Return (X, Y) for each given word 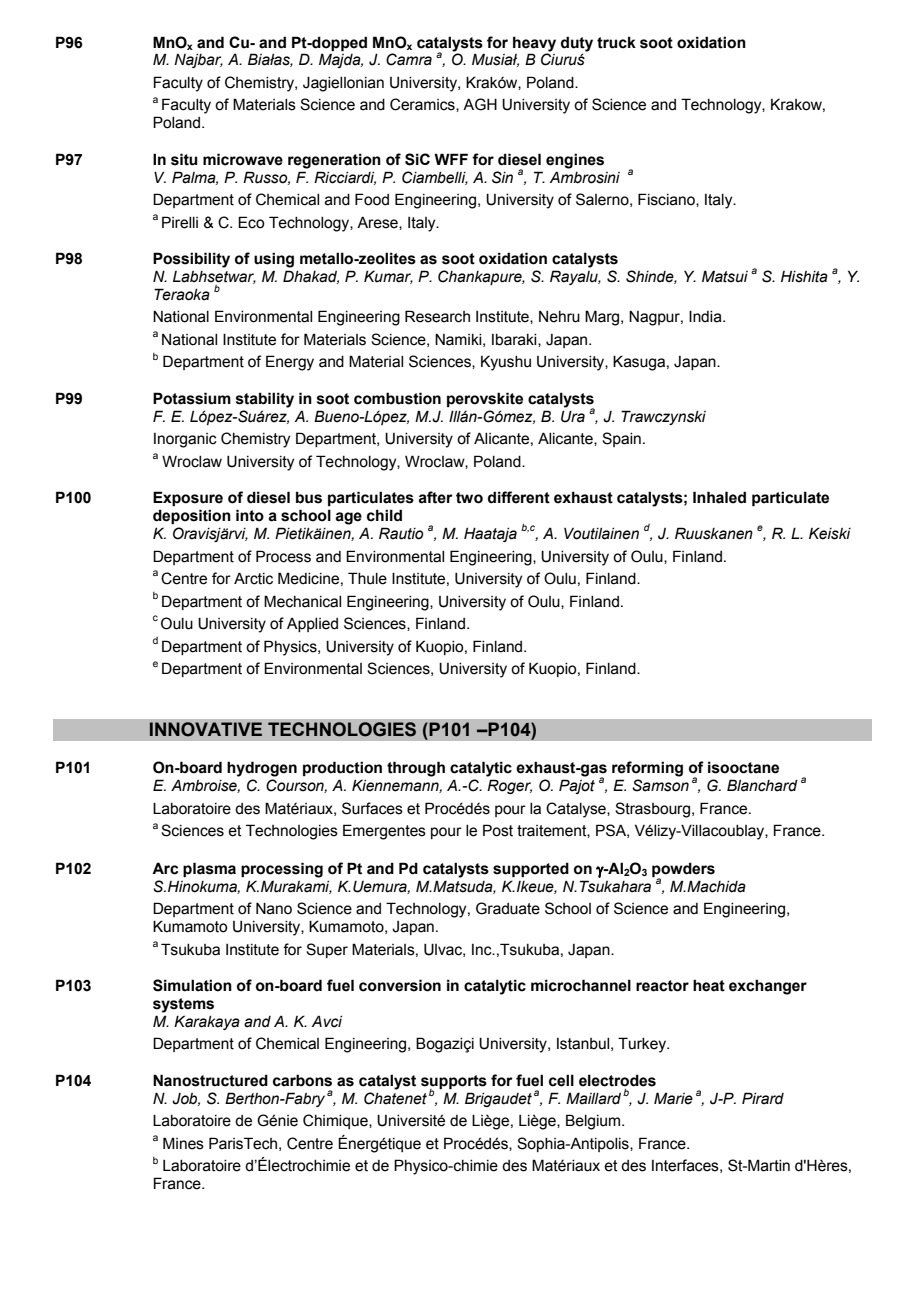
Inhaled (719, 497)
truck (616, 42)
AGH (480, 104)
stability (265, 400)
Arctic (253, 578)
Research (437, 316)
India (706, 316)
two (469, 498)
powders (683, 871)
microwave (243, 159)
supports (454, 1083)
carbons (302, 1080)
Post (498, 830)
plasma (209, 869)
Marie (673, 1098)
